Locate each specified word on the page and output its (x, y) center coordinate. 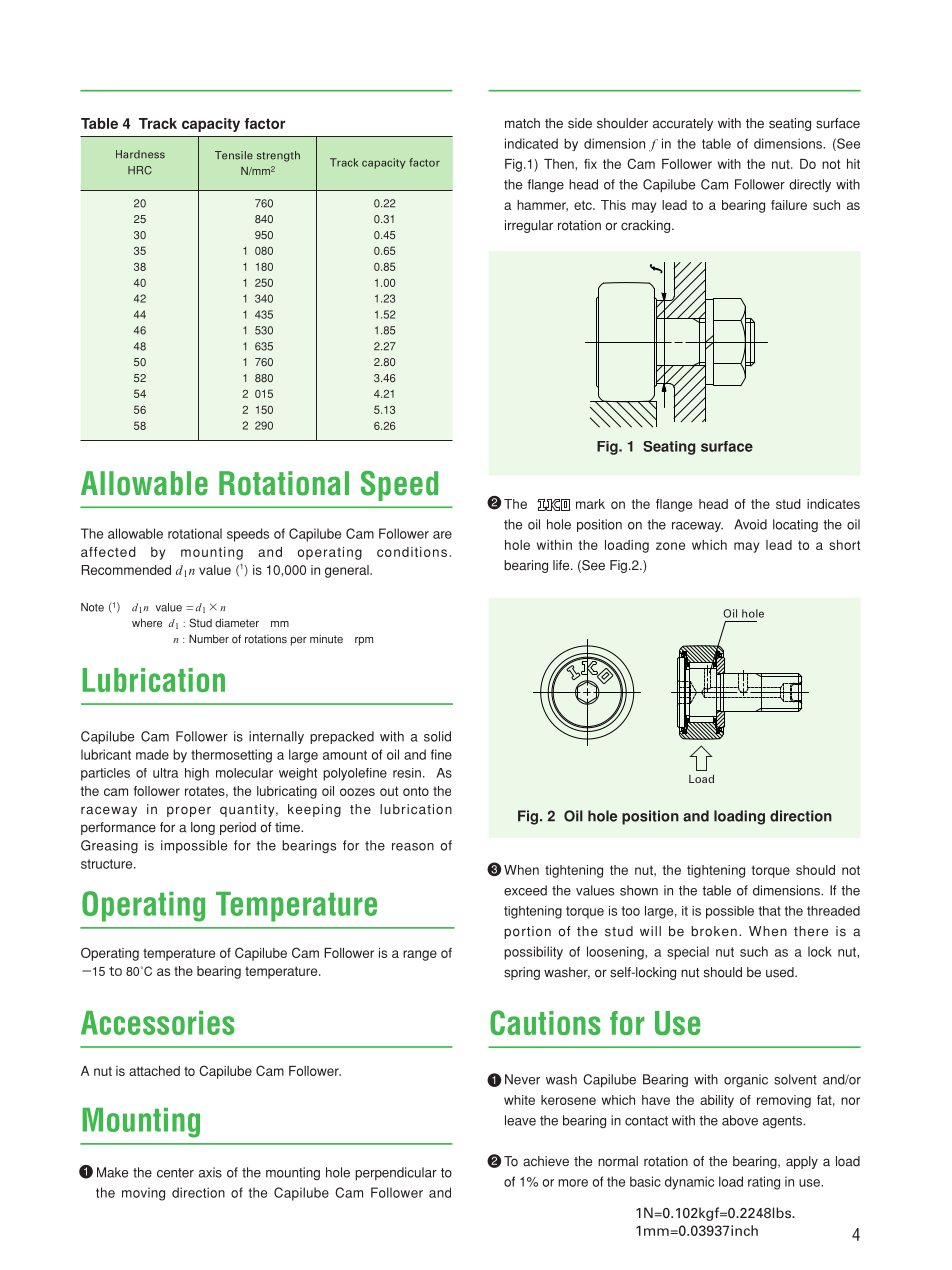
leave (520, 1120)
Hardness (140, 154)
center (175, 1173)
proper (189, 811)
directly (810, 185)
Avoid (750, 524)
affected (108, 552)
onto (416, 791)
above (740, 1120)
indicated (531, 143)
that (770, 911)
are (442, 535)
